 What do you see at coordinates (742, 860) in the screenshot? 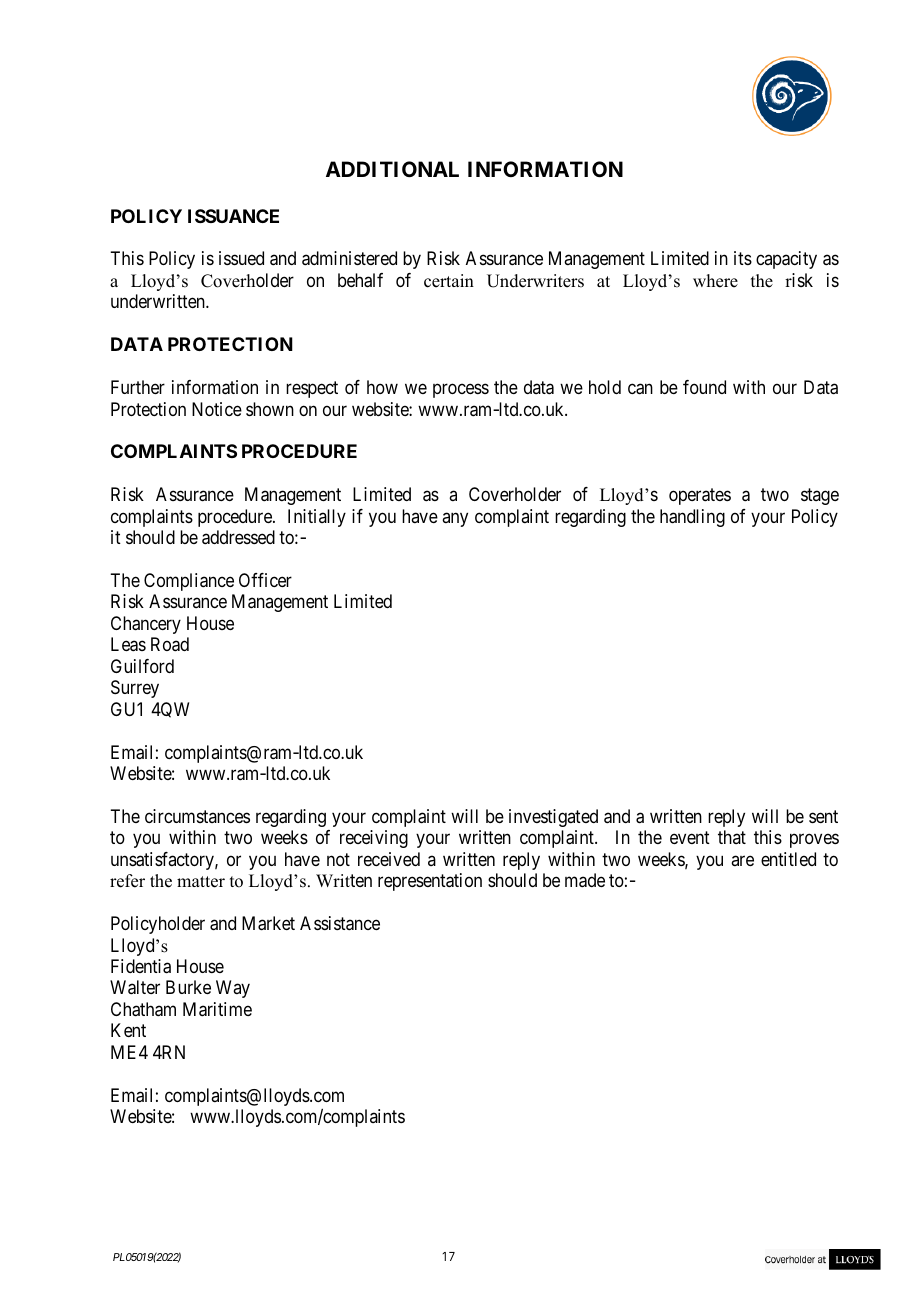
I see `are` at bounding box center [742, 860].
